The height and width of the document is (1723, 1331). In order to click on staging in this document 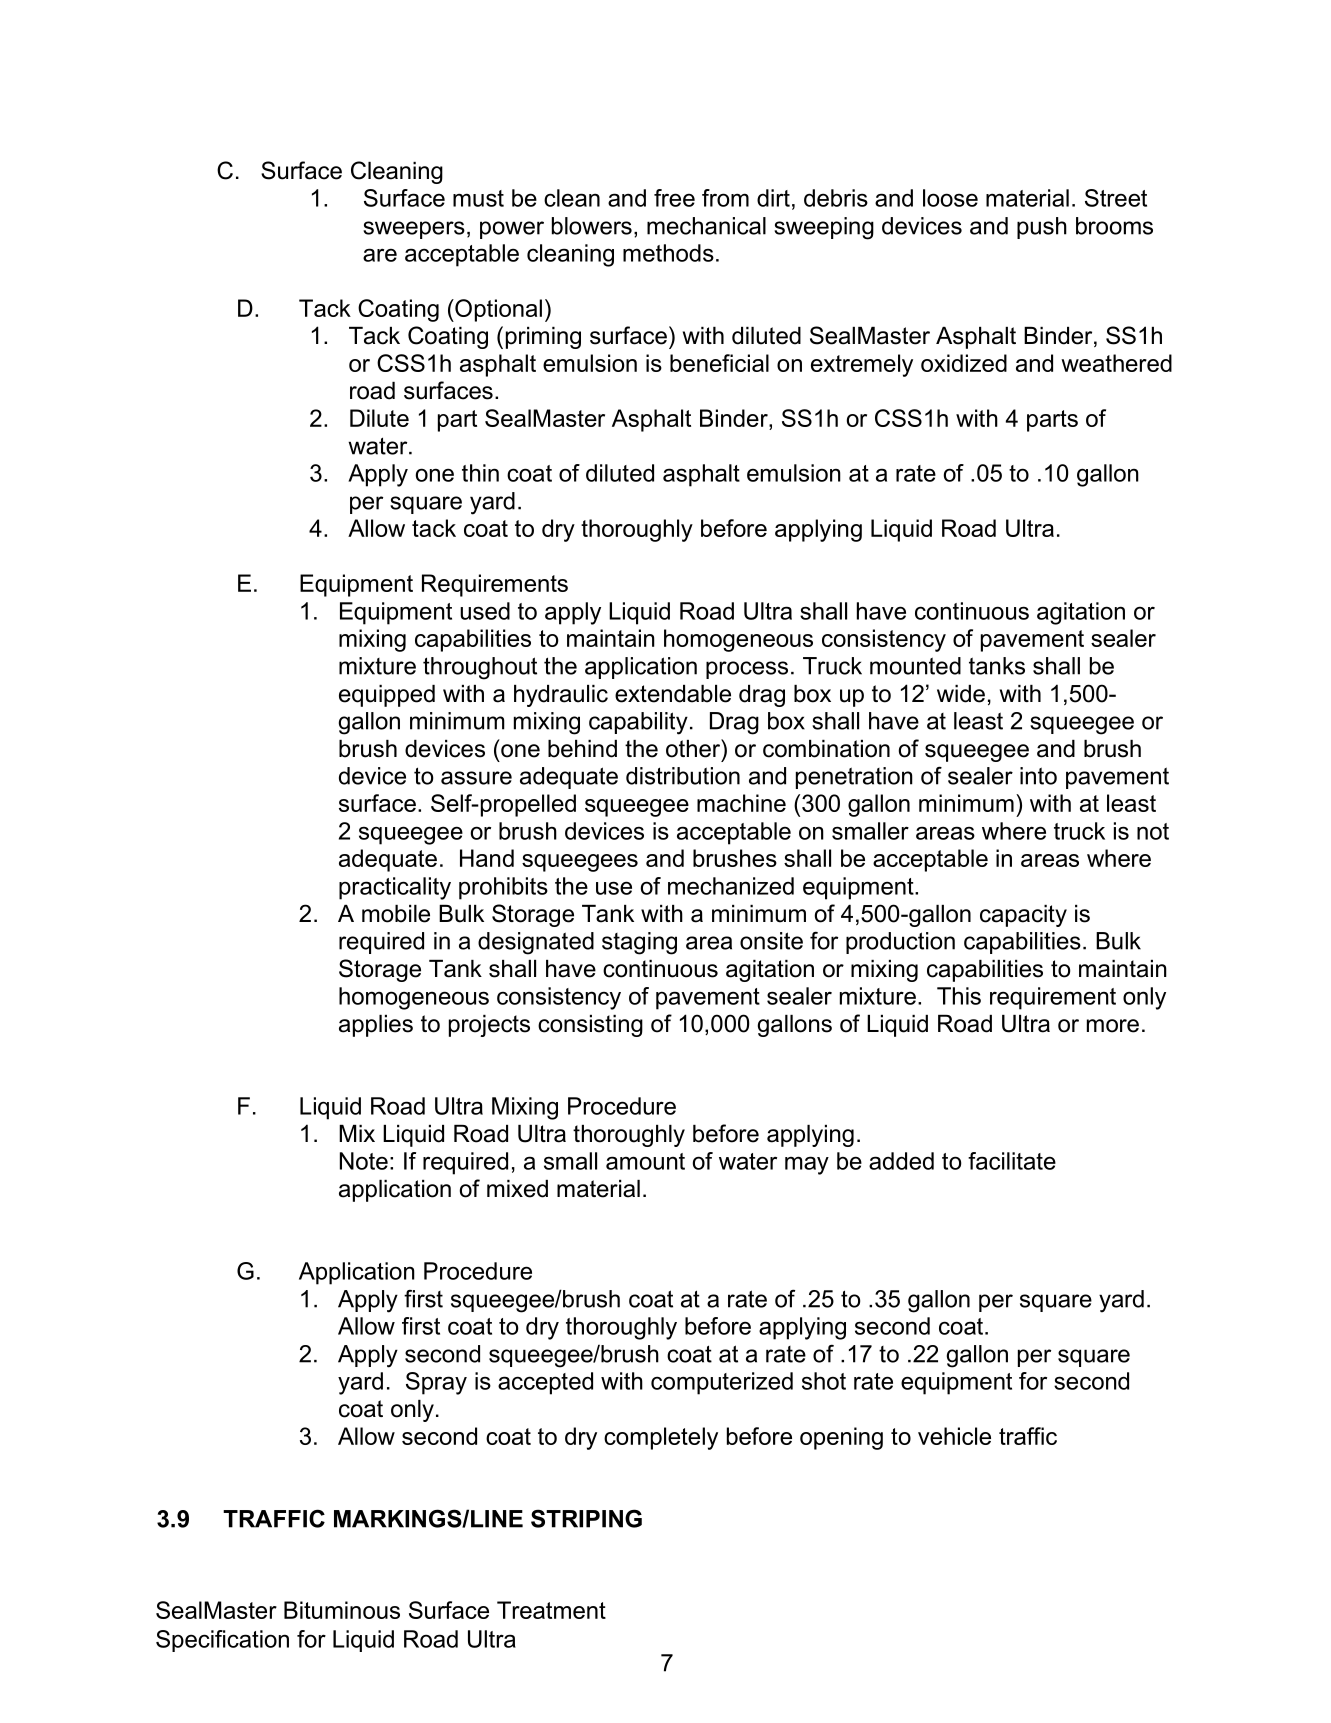, I will do `click(639, 943)`.
